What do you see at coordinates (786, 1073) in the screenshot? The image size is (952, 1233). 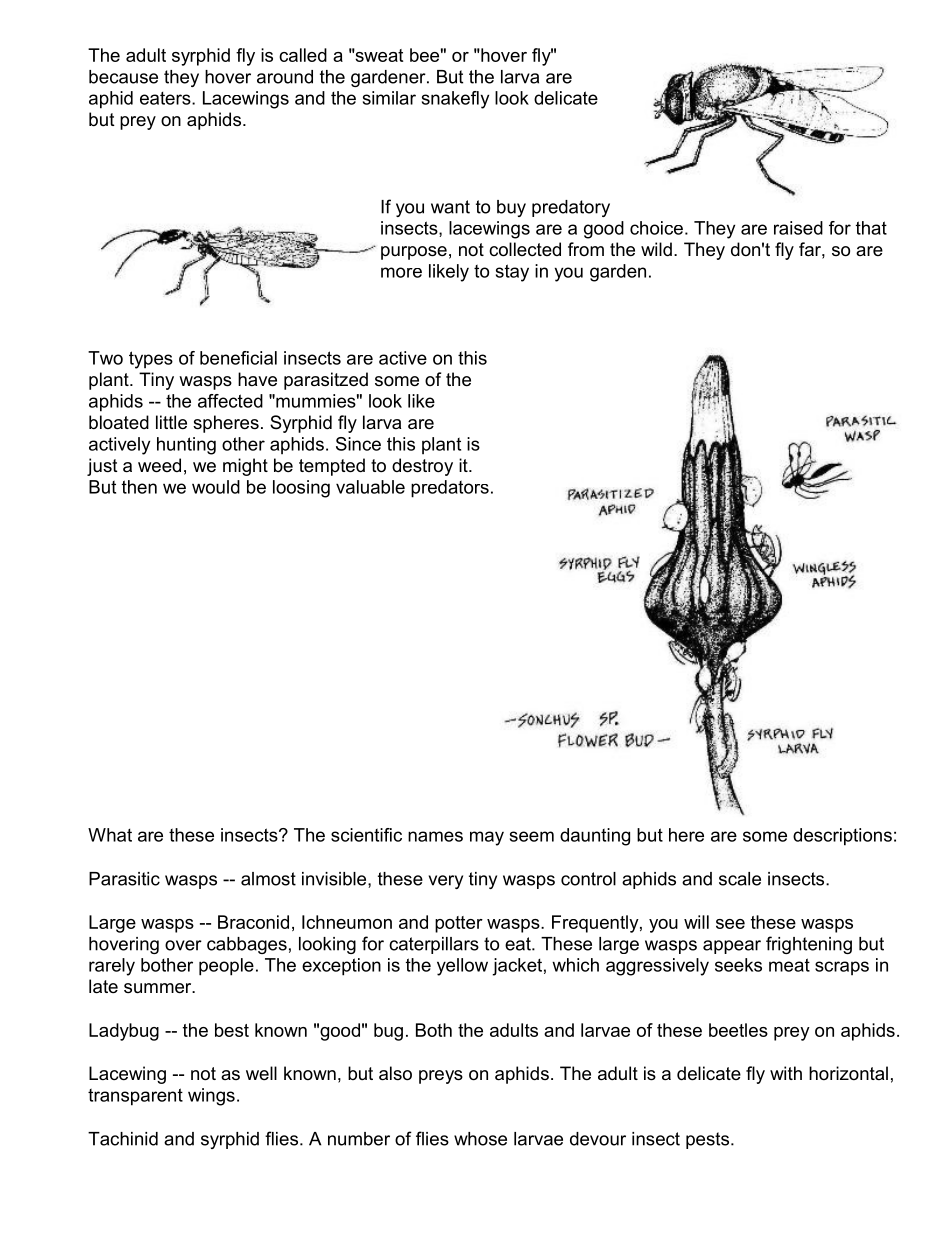 I see `with` at bounding box center [786, 1073].
